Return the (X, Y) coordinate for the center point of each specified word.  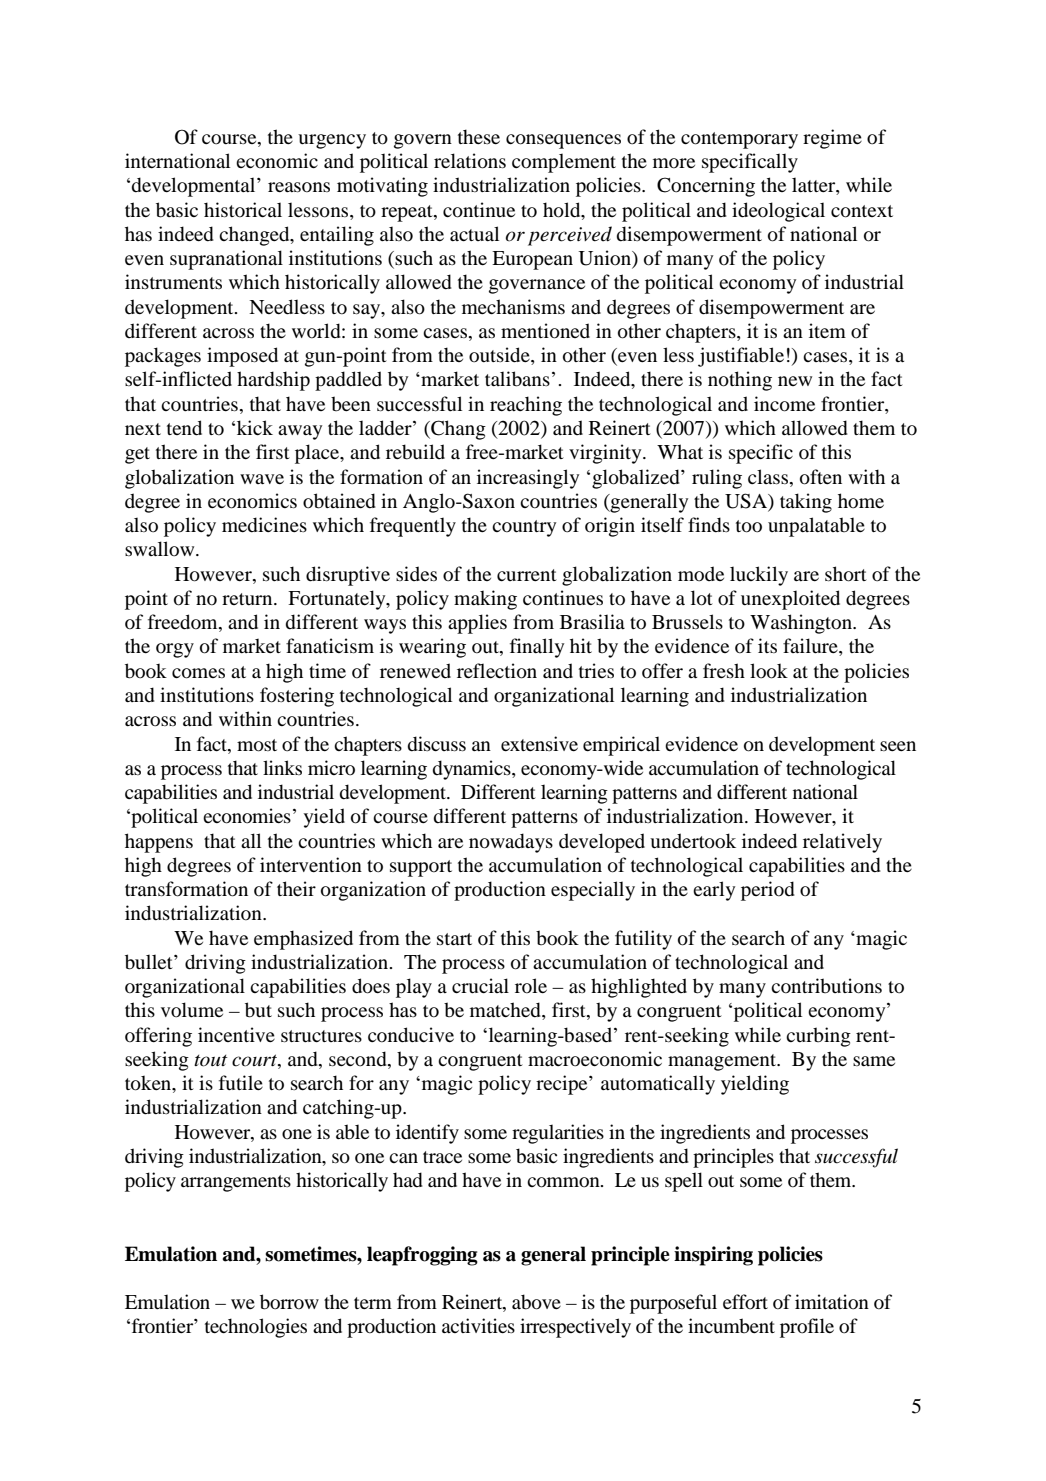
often (821, 477)
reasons (299, 187)
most (257, 745)
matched (506, 1011)
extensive (539, 743)
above (536, 1302)
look (769, 671)
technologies (256, 1328)
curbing (818, 1037)
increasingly (528, 479)
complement (564, 163)
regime (832, 139)
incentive (236, 1034)
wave (262, 479)
